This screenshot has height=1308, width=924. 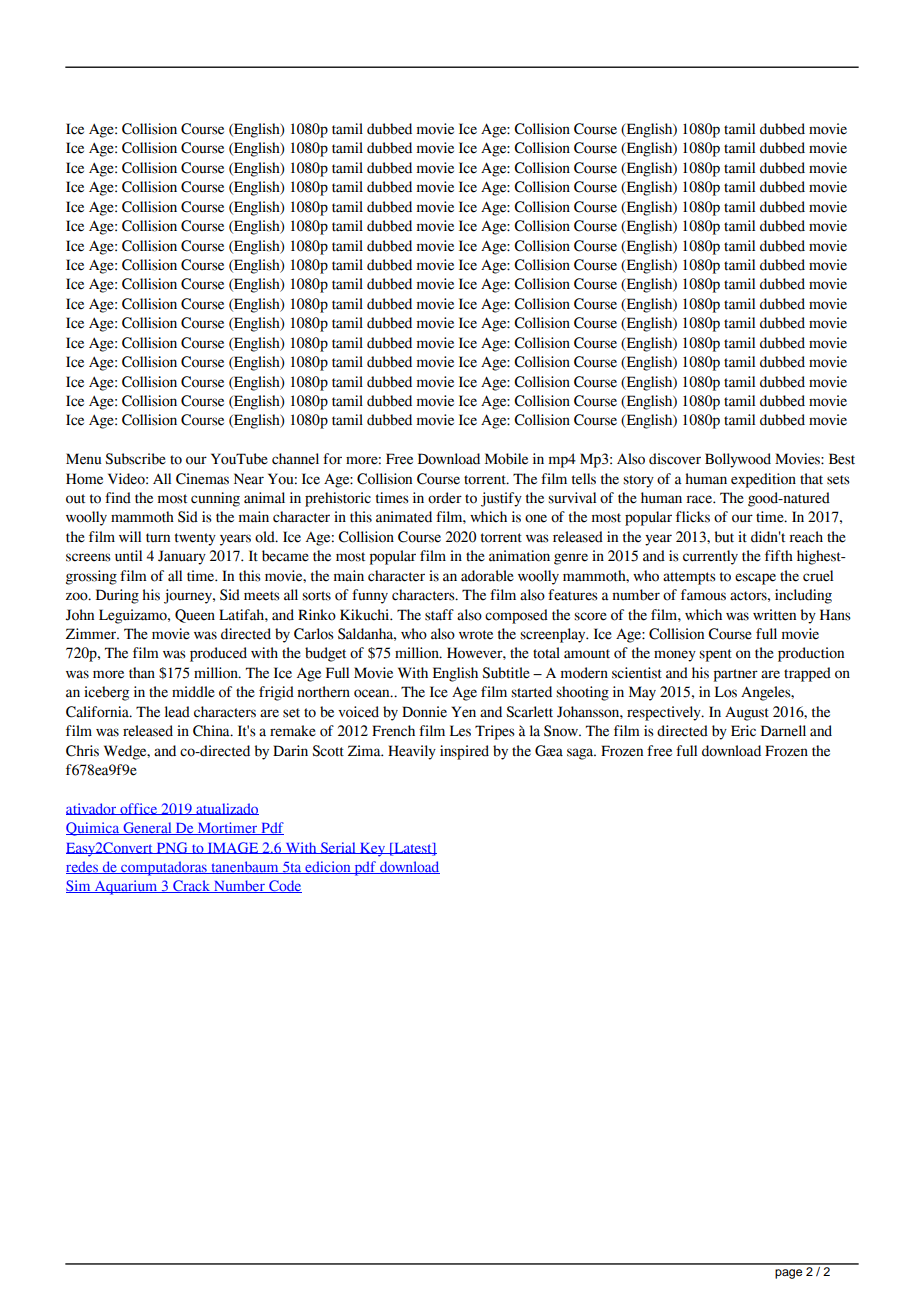 What do you see at coordinates (763, 480) in the screenshot?
I see `expedition` at bounding box center [763, 480].
